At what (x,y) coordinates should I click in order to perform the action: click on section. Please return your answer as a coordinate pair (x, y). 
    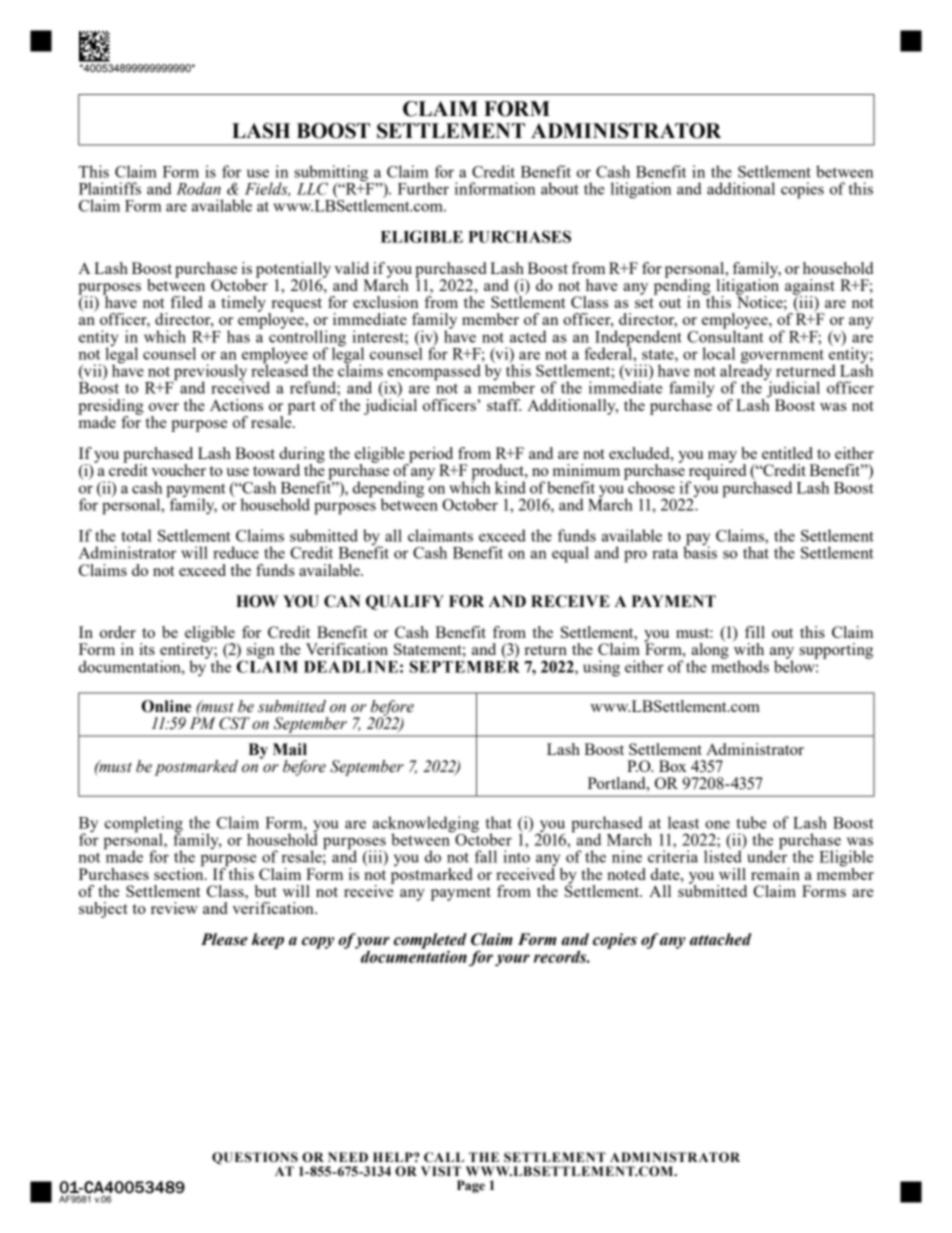
    Looking at the image, I should click on (180, 872).
